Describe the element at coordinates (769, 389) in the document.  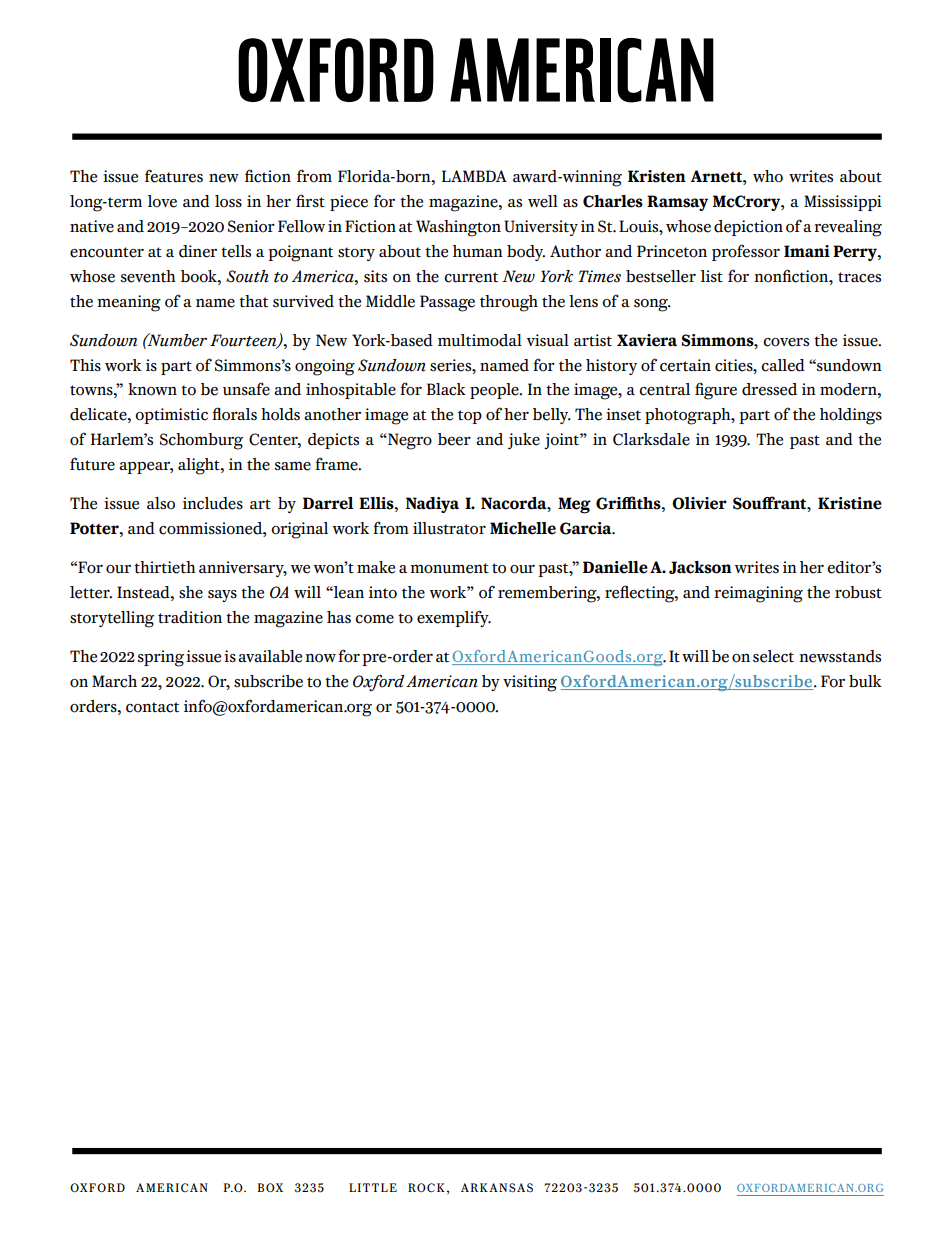
I see `dressed` at that location.
